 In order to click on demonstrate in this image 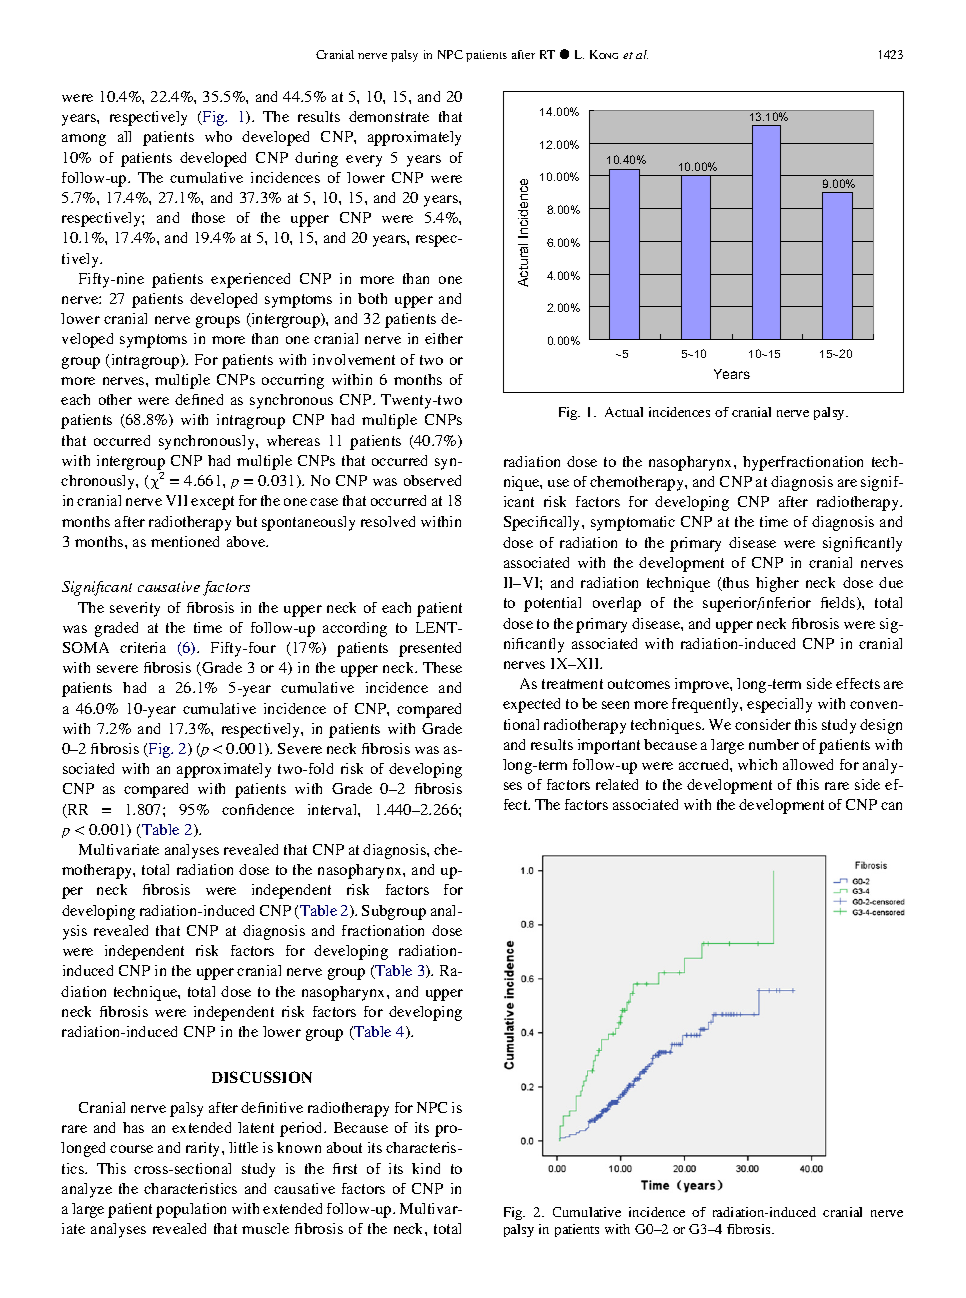, I will do `click(389, 116)`.
